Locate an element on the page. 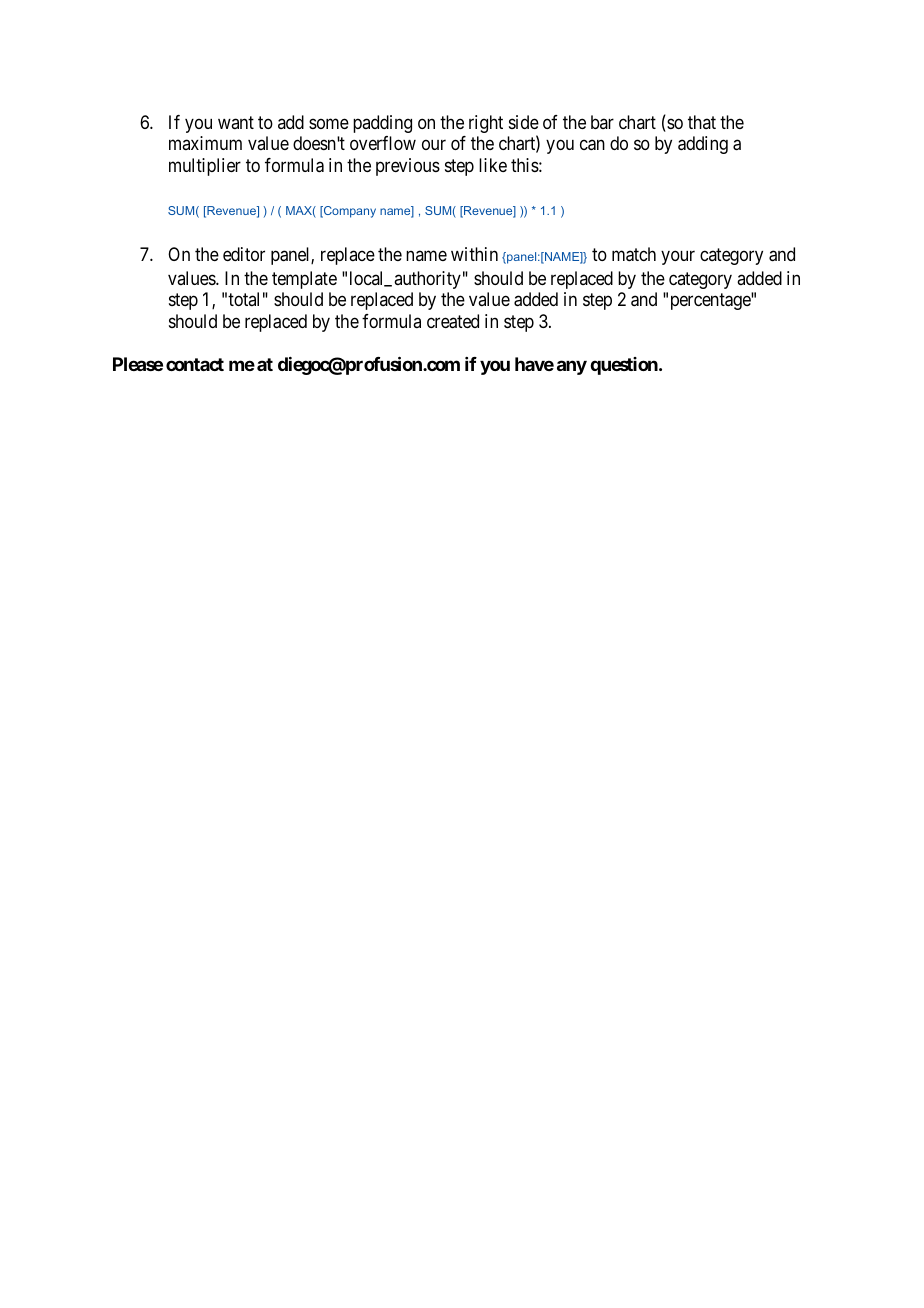 The width and height of the image is (924, 1308). within is located at coordinates (474, 254).
